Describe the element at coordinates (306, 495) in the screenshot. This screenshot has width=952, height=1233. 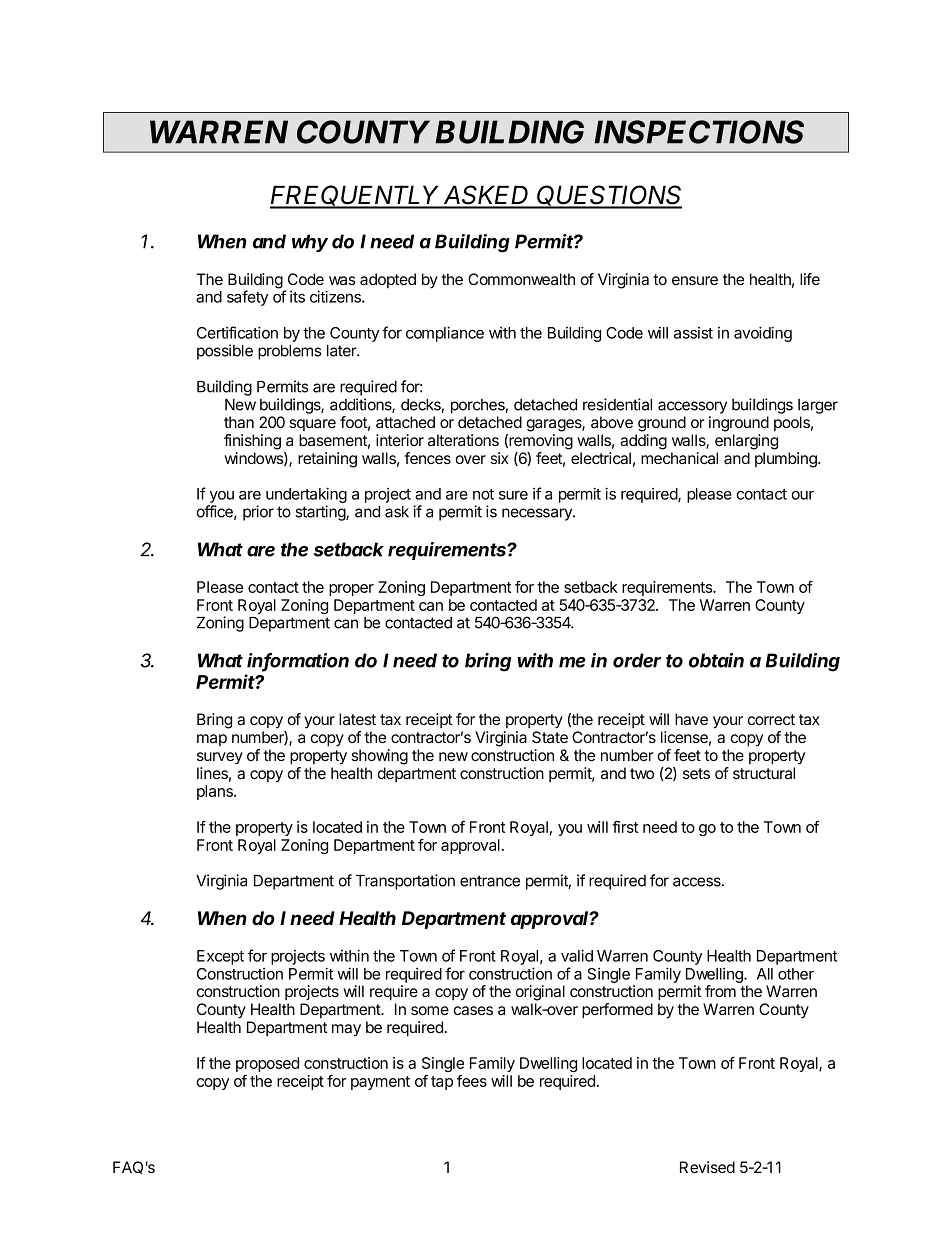
I see `undertaking` at that location.
